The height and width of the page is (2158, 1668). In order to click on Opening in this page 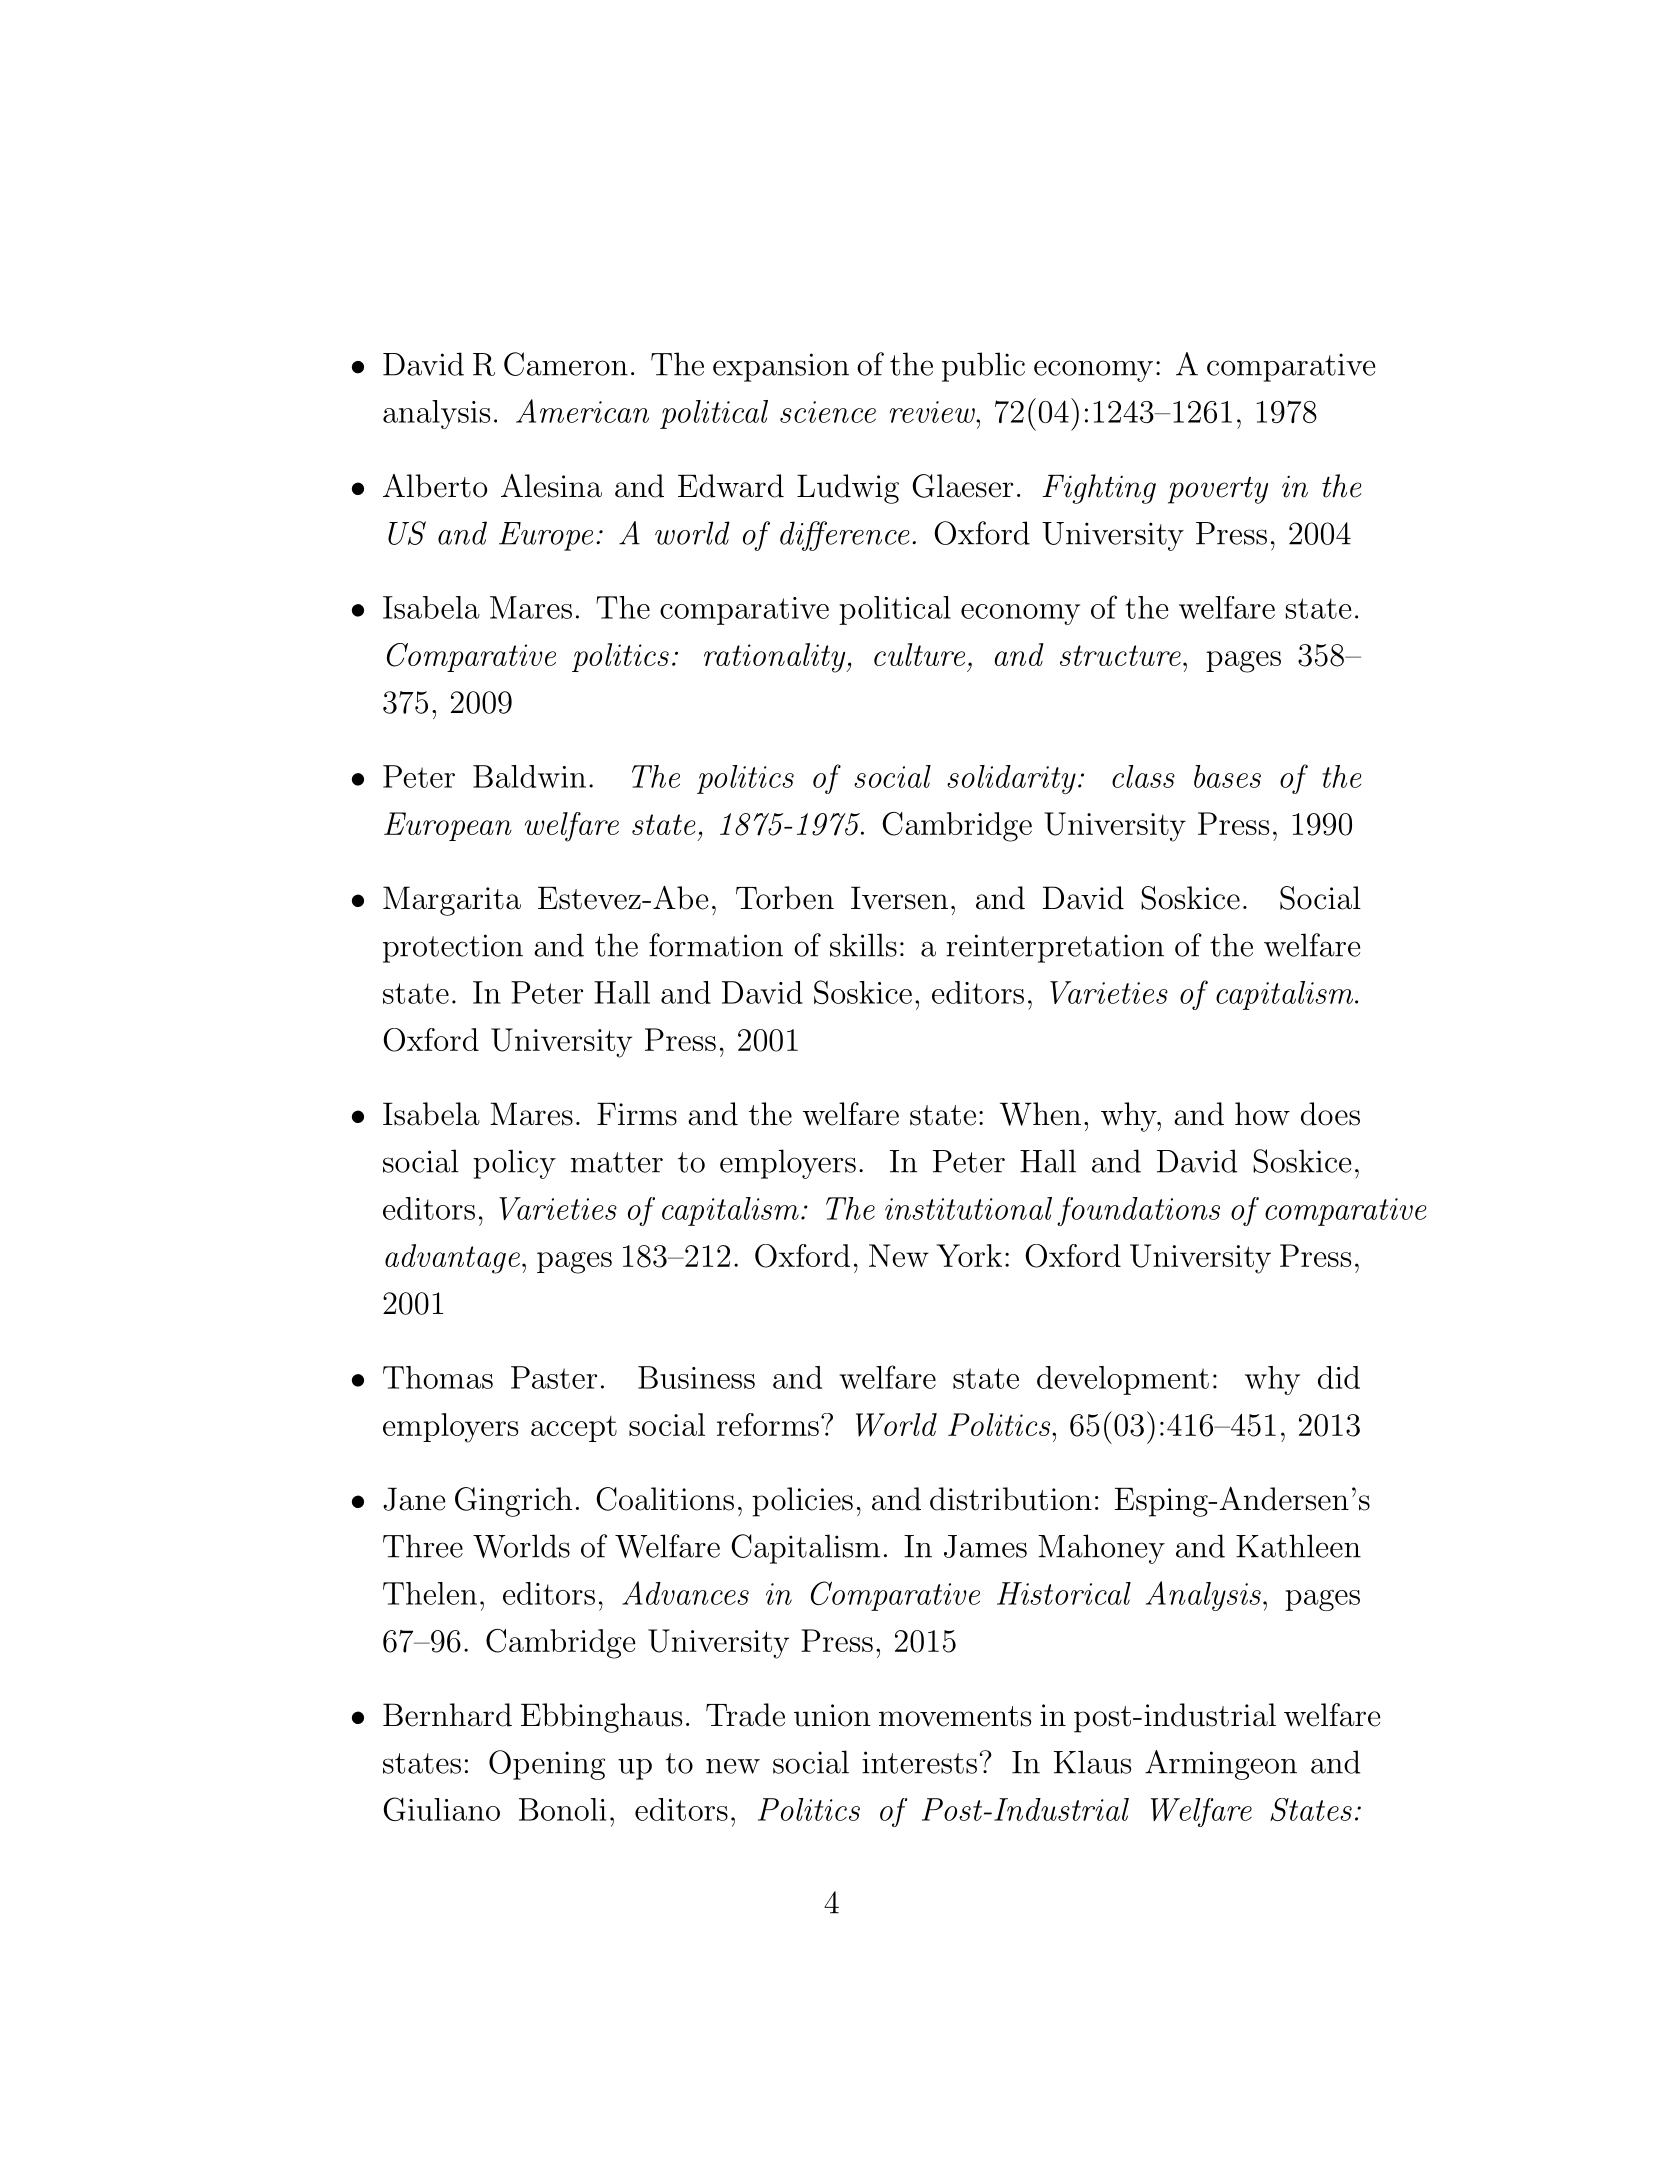, I will do `click(547, 1765)`.
